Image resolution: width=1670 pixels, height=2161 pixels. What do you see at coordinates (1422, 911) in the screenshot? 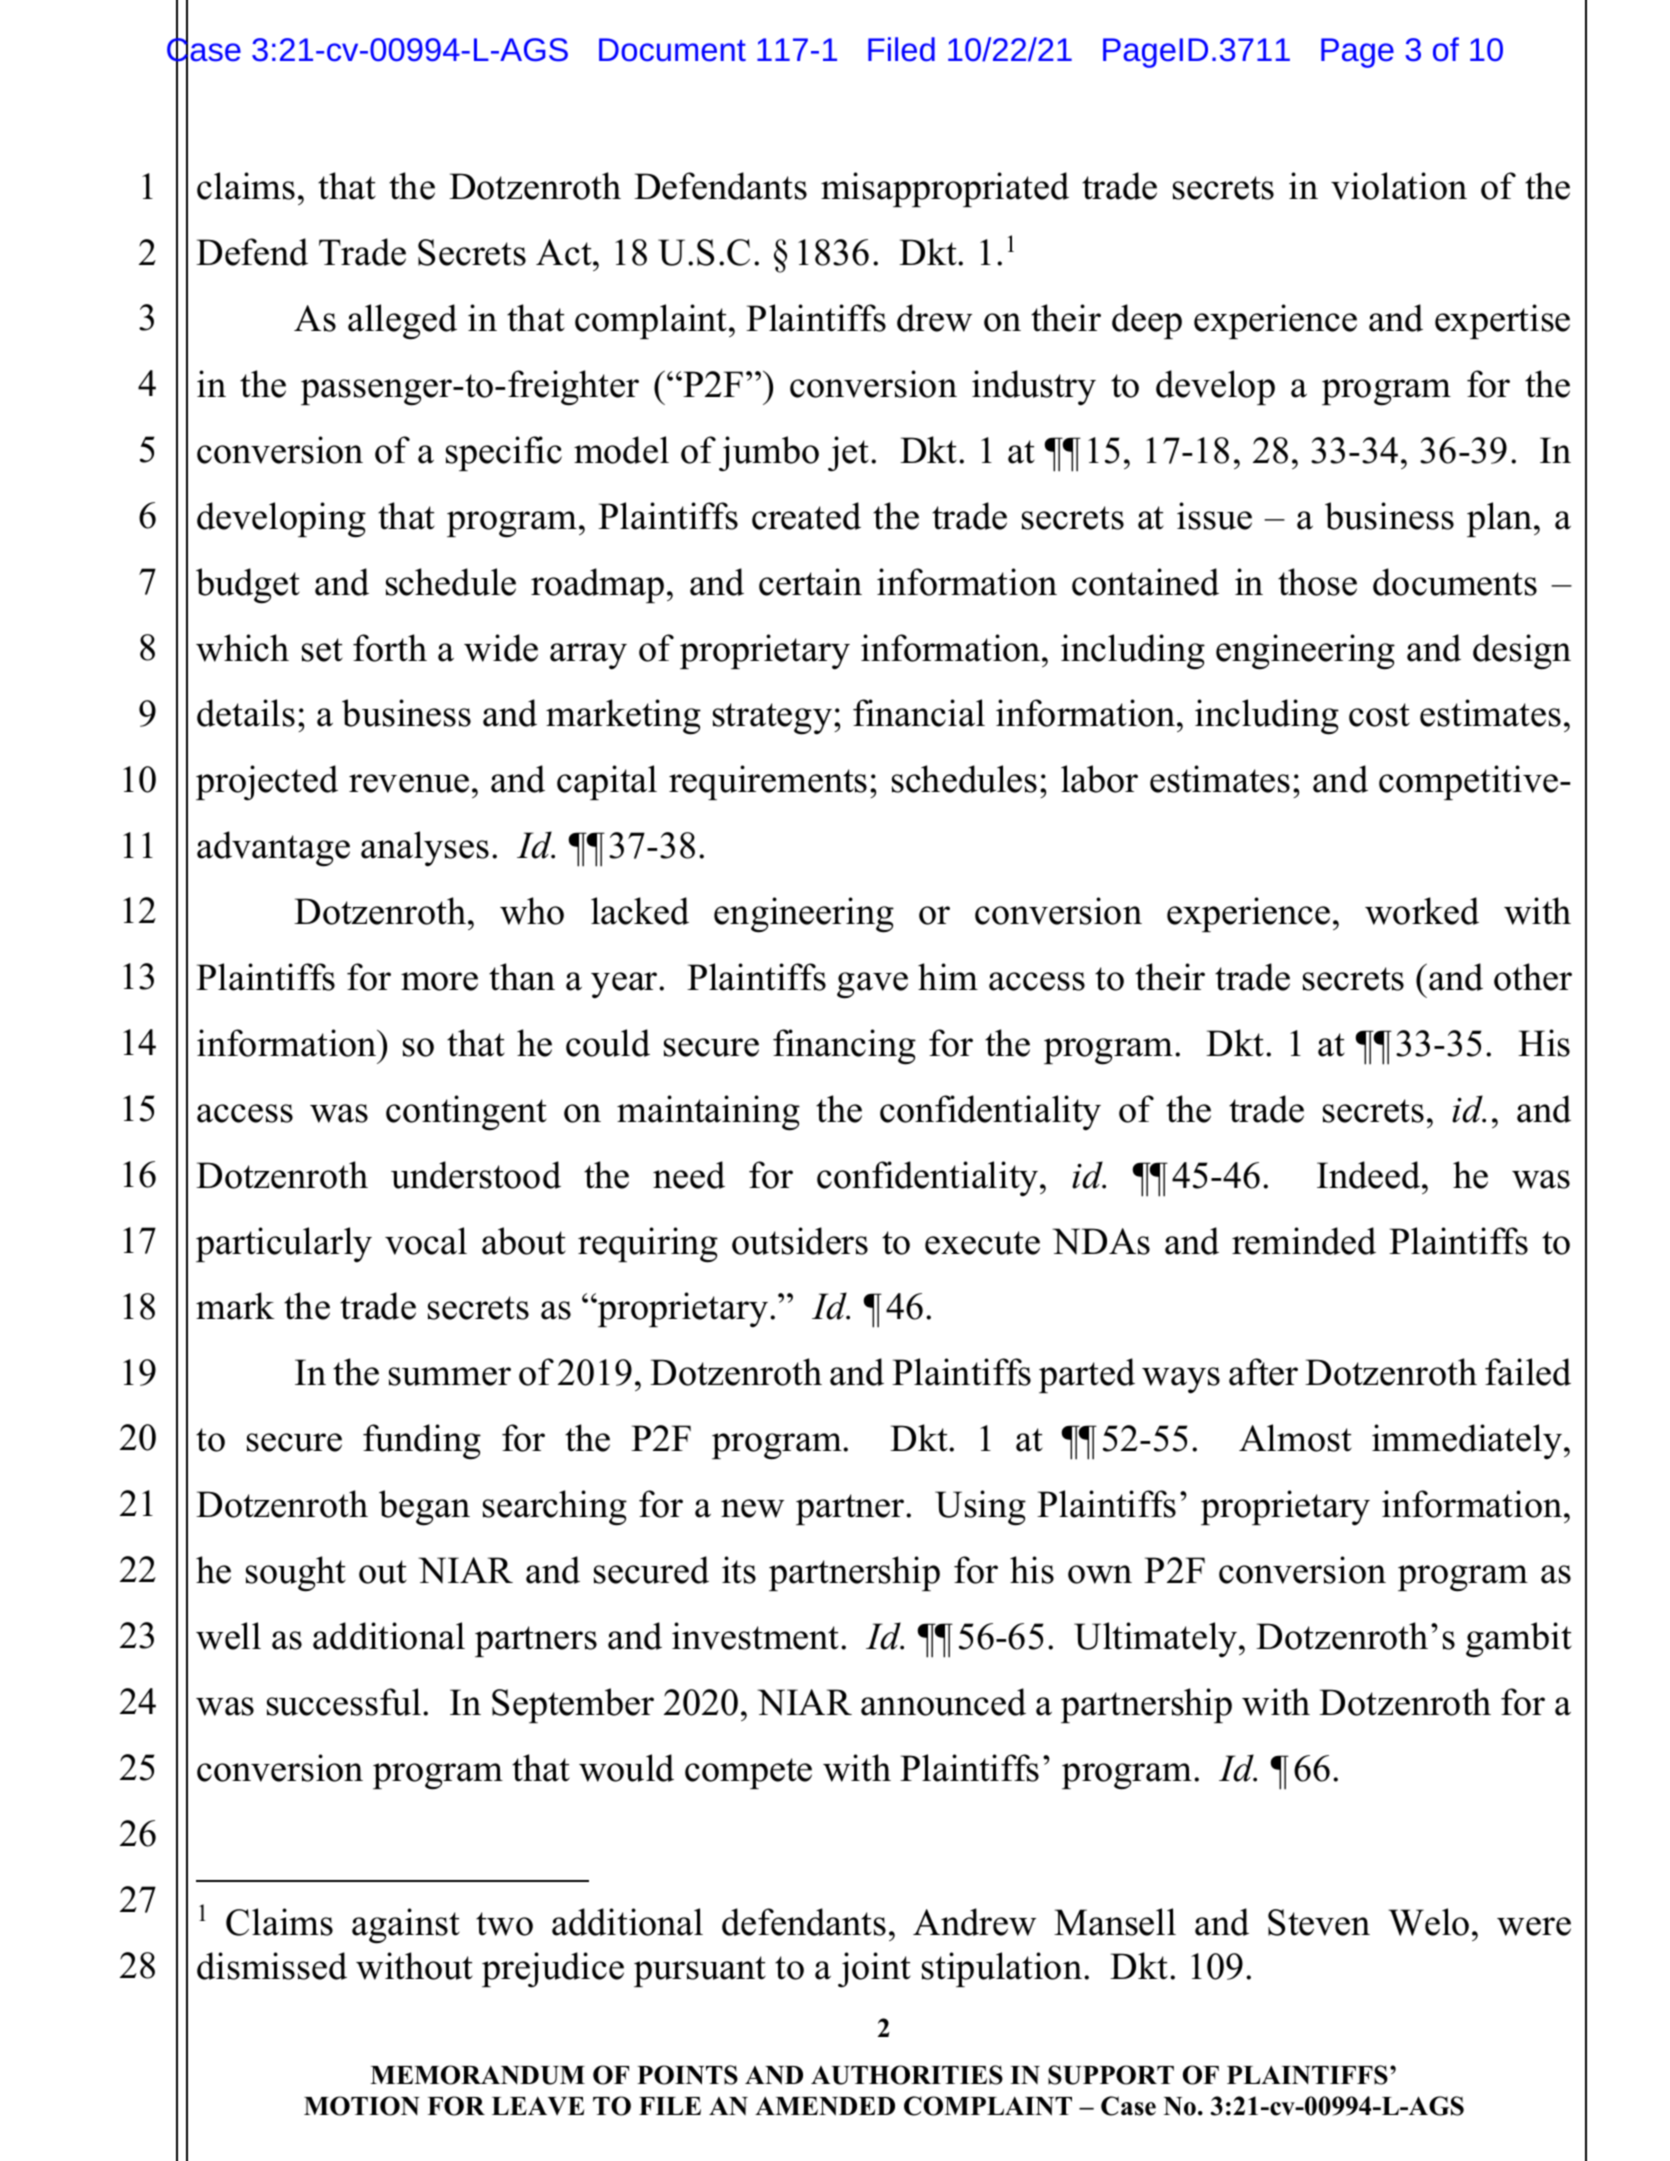
I see `worked` at bounding box center [1422, 911].
